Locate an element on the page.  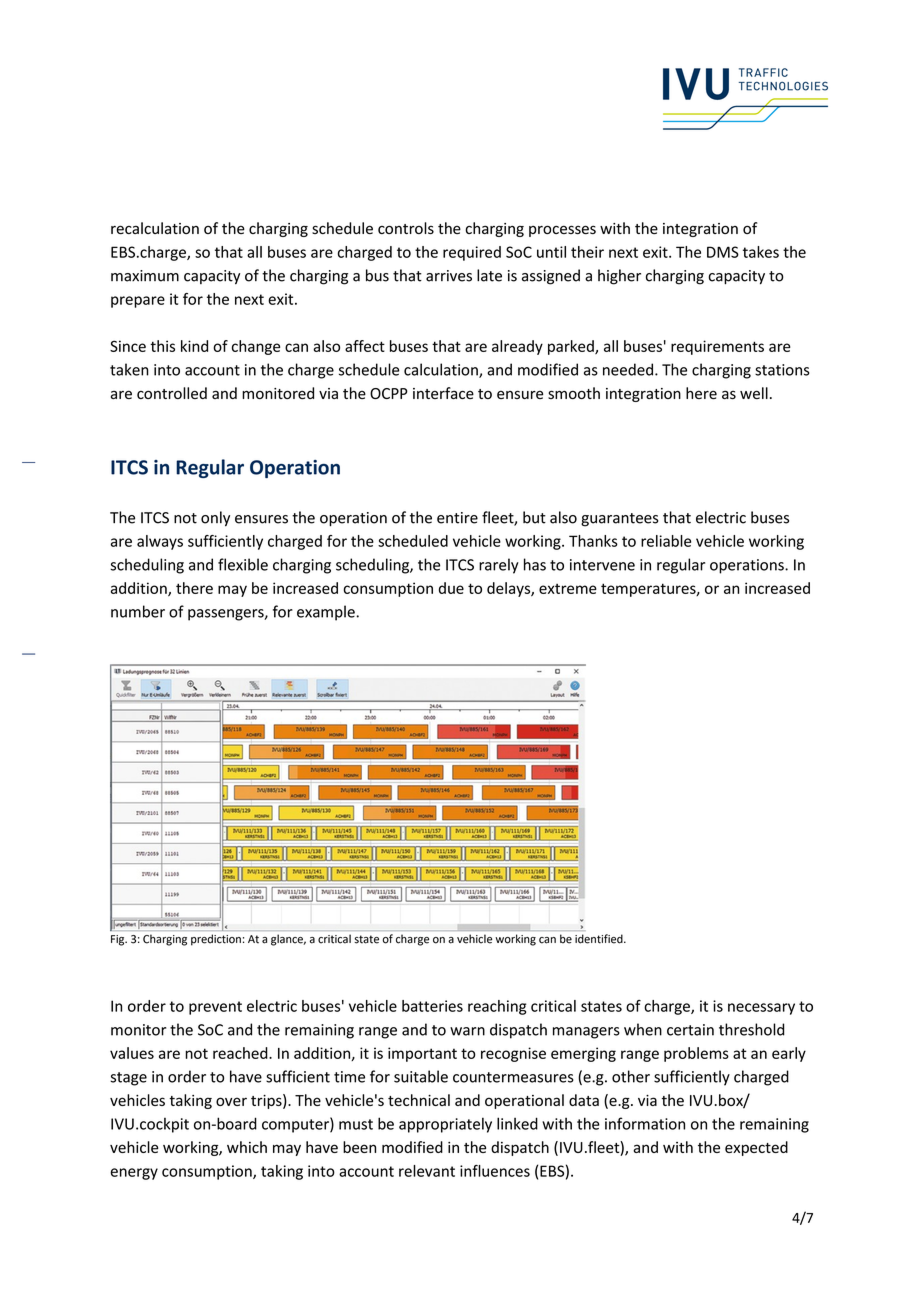
maximum is located at coordinates (145, 276).
